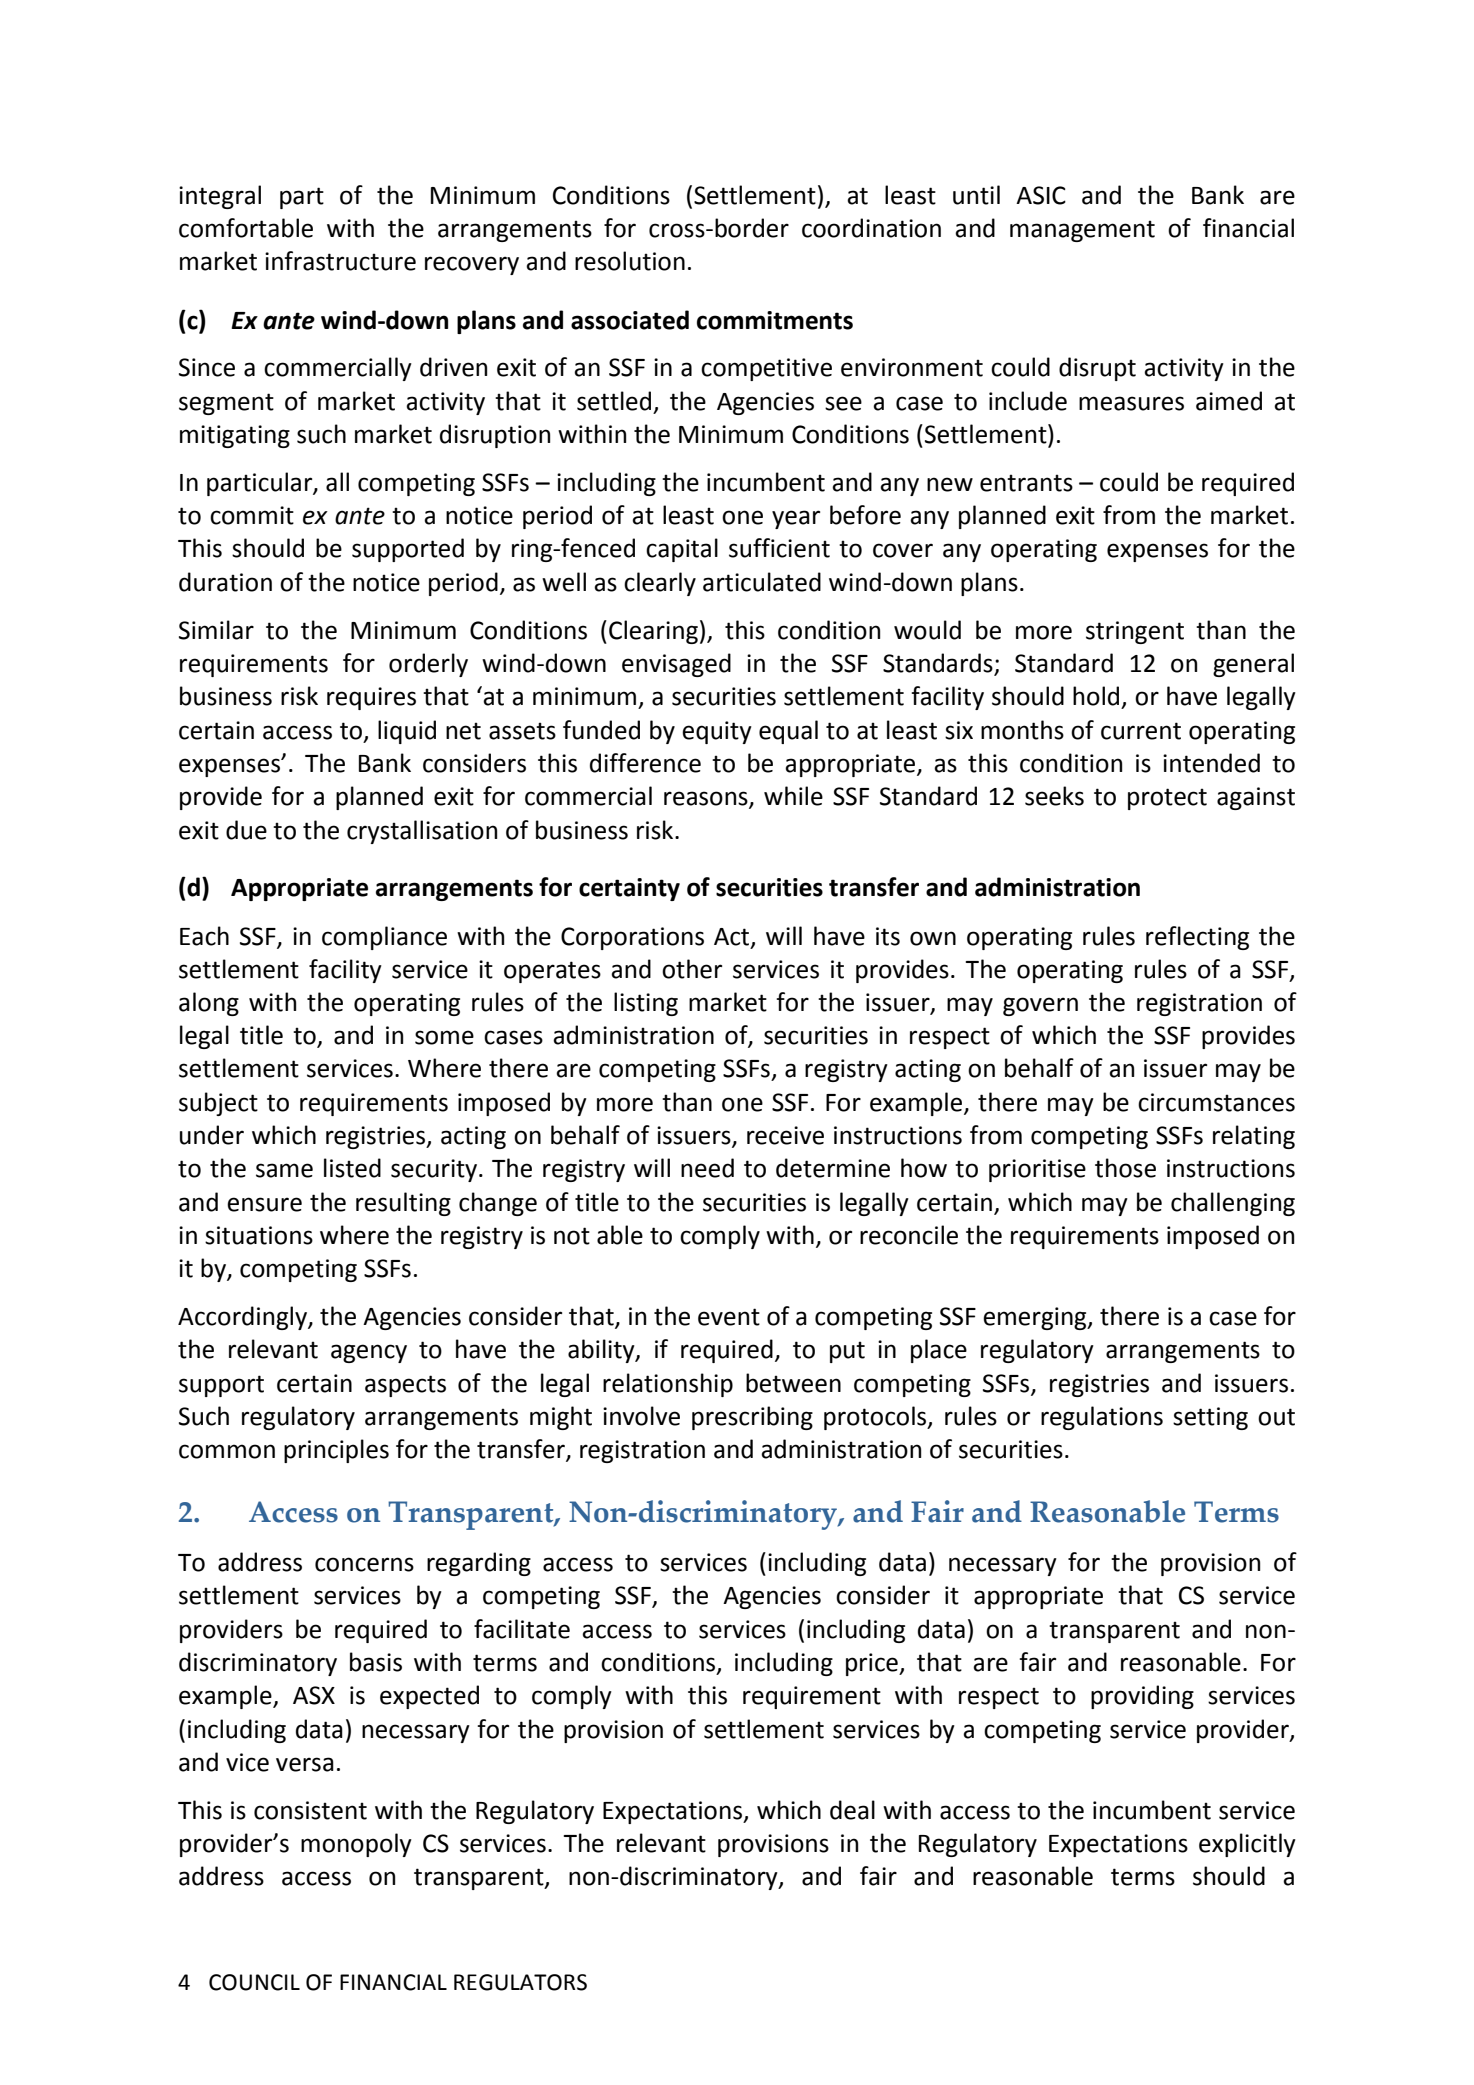  What do you see at coordinates (630, 261) in the screenshot?
I see `resolution` at bounding box center [630, 261].
